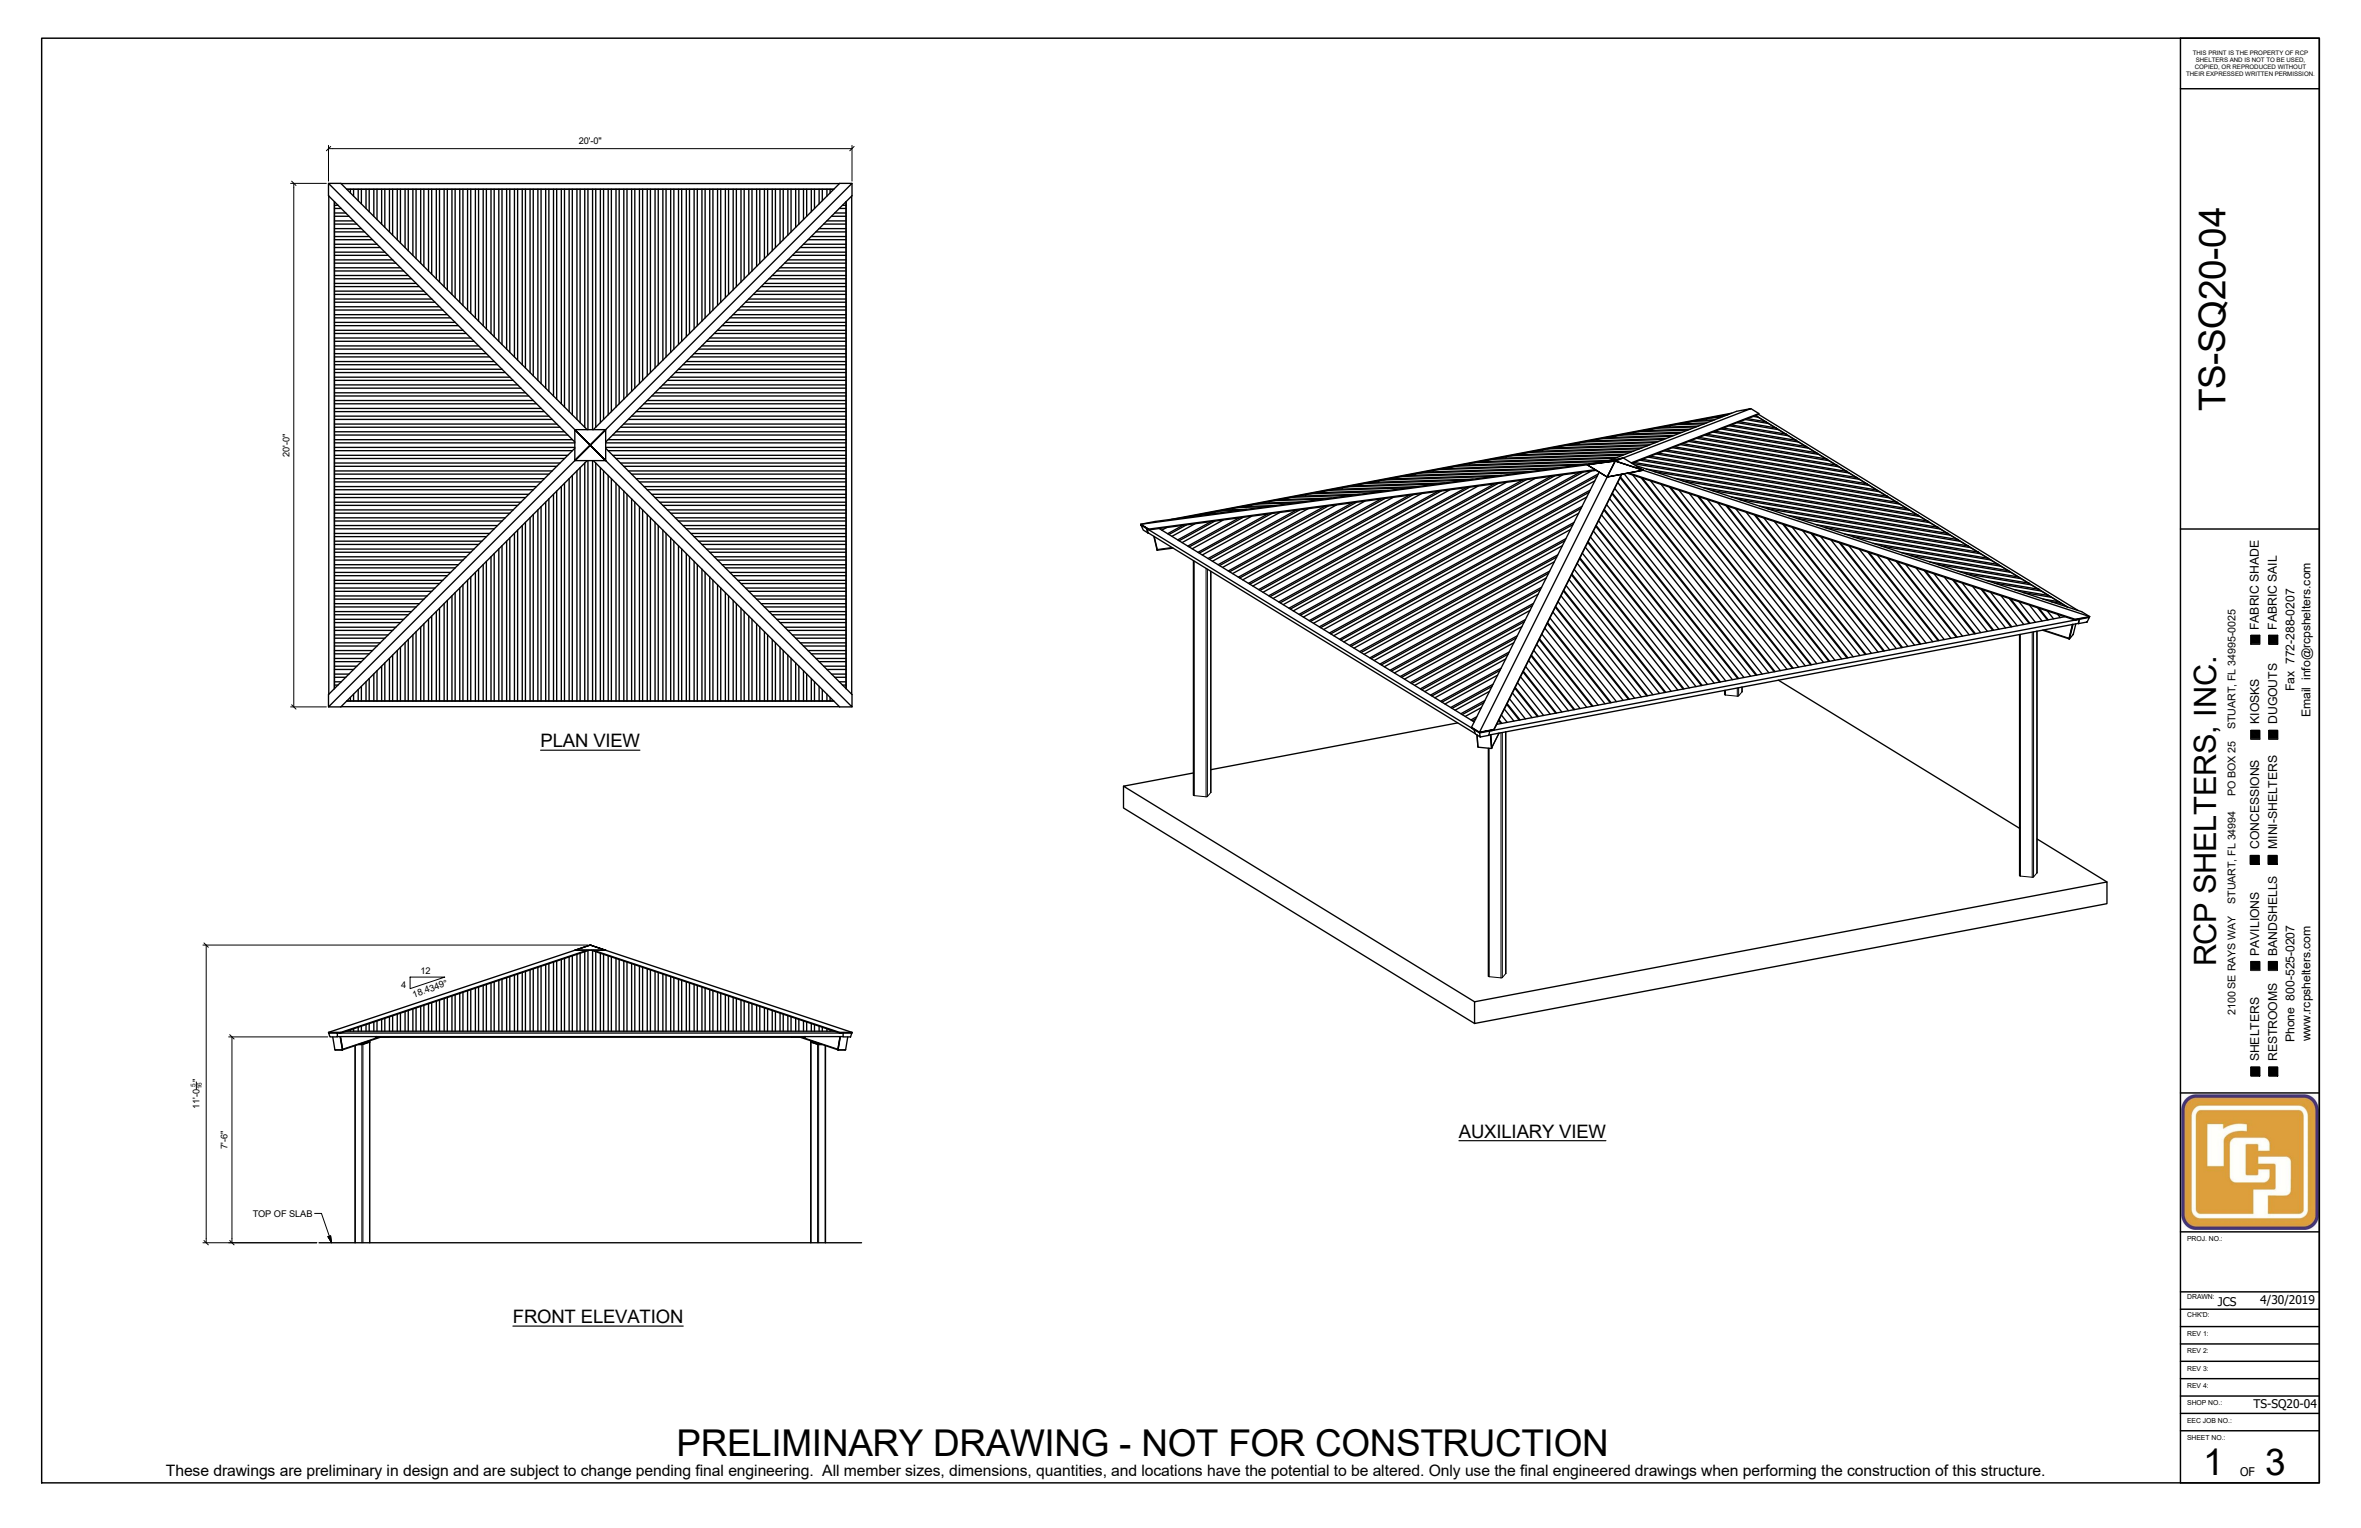 This screenshot has width=2361, height=1528. What do you see at coordinates (632, 1317) in the screenshot?
I see `ELEVATION` at bounding box center [632, 1317].
